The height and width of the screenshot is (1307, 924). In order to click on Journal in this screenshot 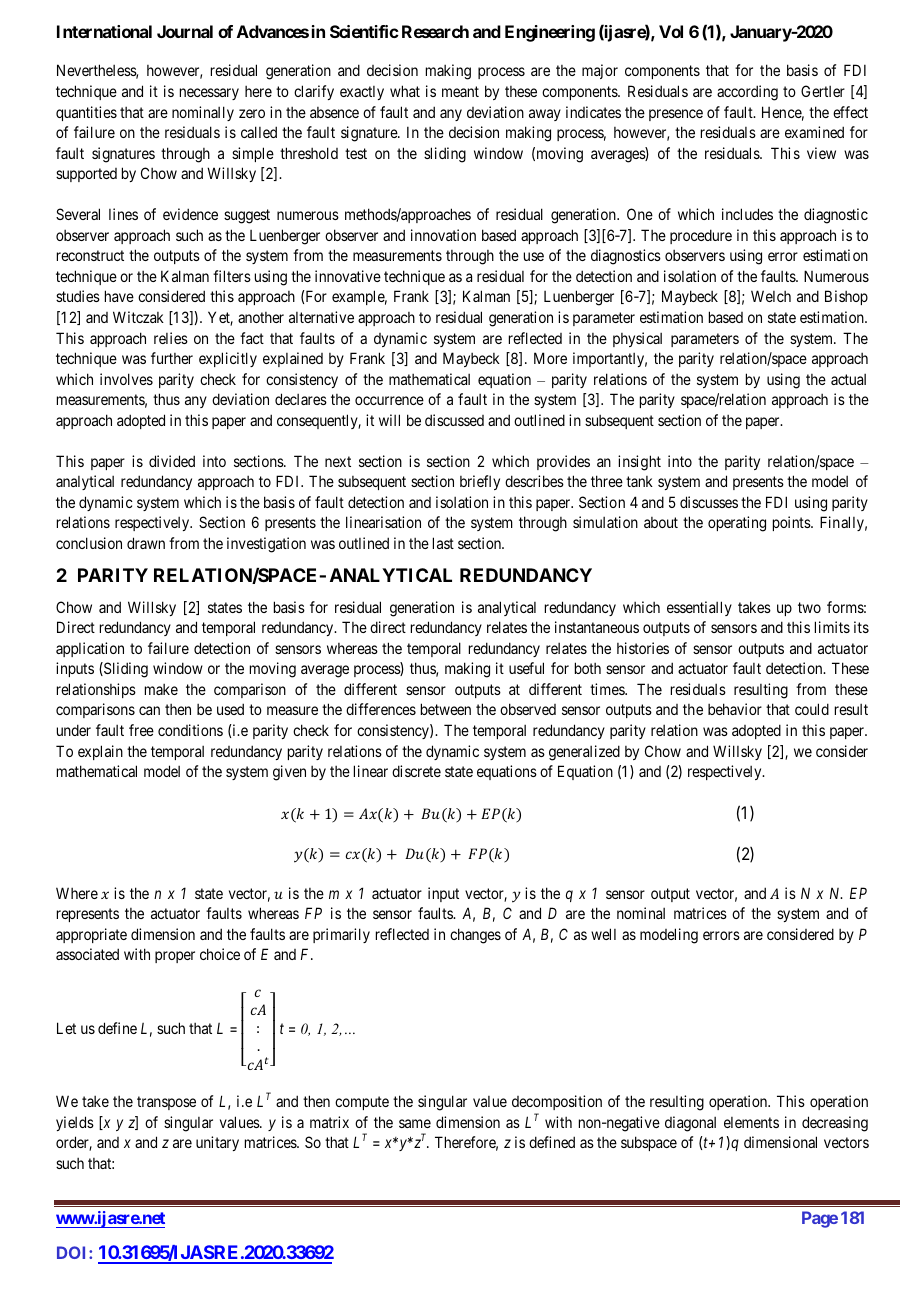, I will do `click(185, 31)`.
